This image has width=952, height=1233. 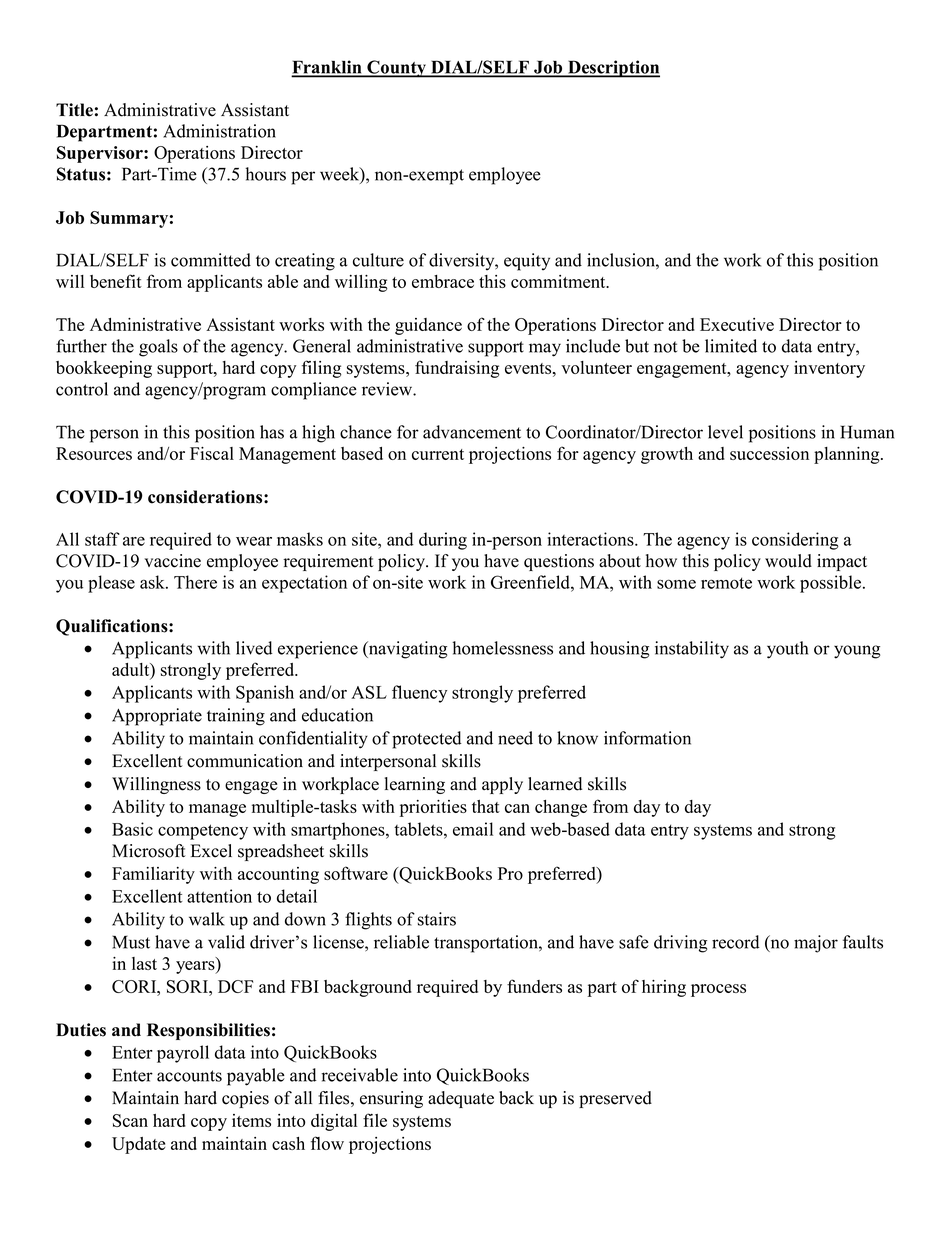 I want to click on Administration, so click(x=219, y=131).
